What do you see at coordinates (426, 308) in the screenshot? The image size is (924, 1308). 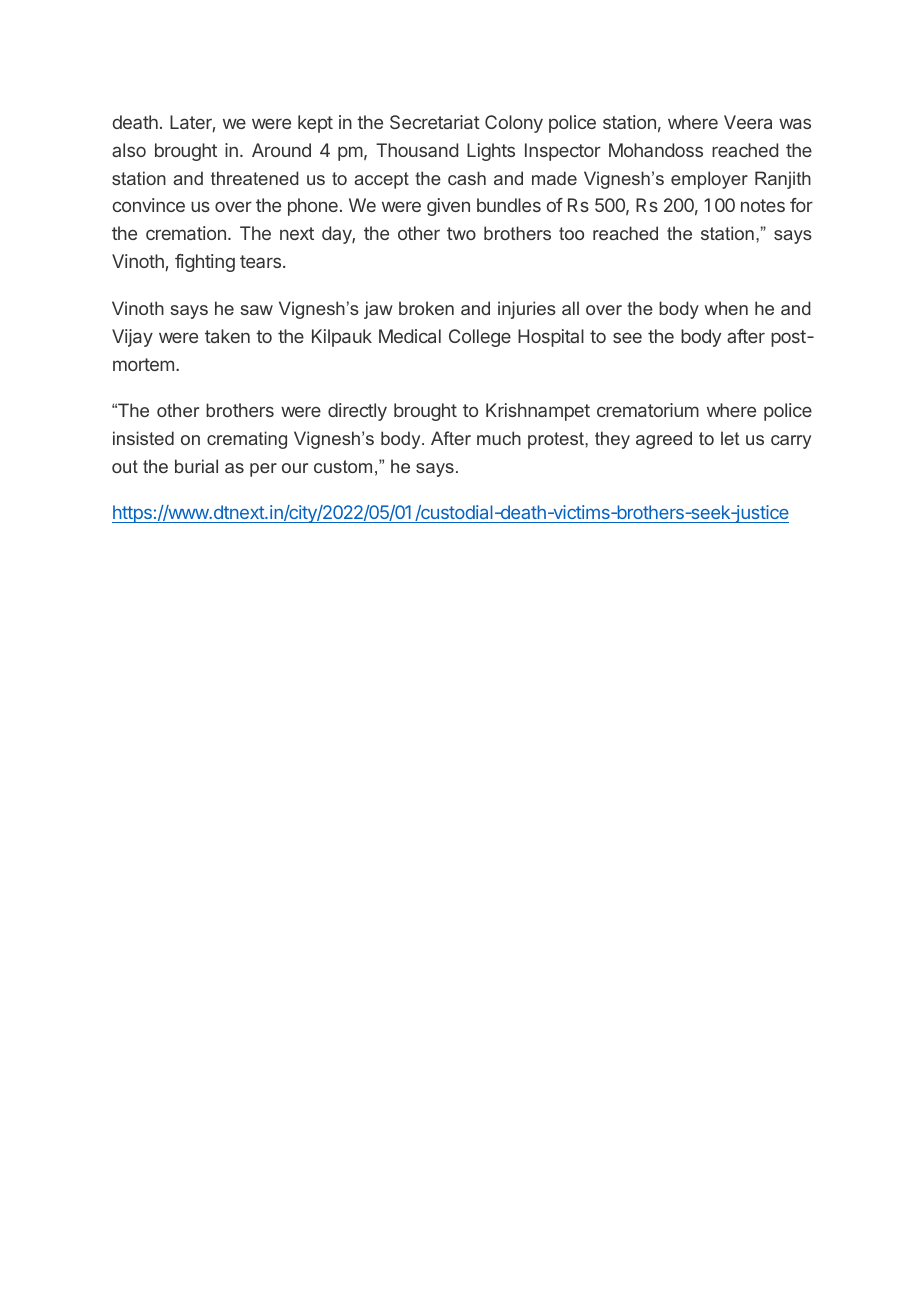 I see `broken` at bounding box center [426, 308].
